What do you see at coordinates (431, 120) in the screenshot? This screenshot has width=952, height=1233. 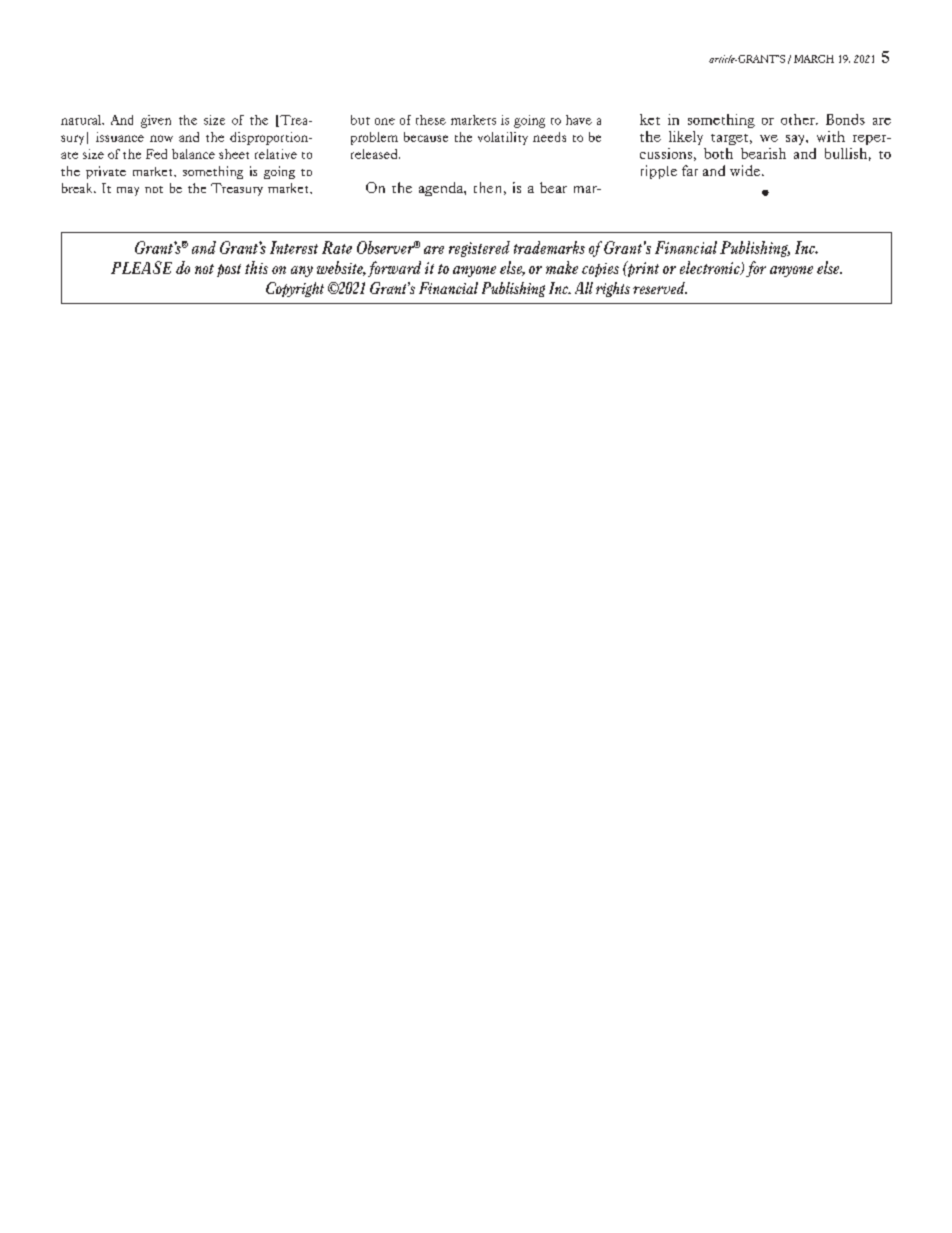 I see `these` at bounding box center [431, 120].
